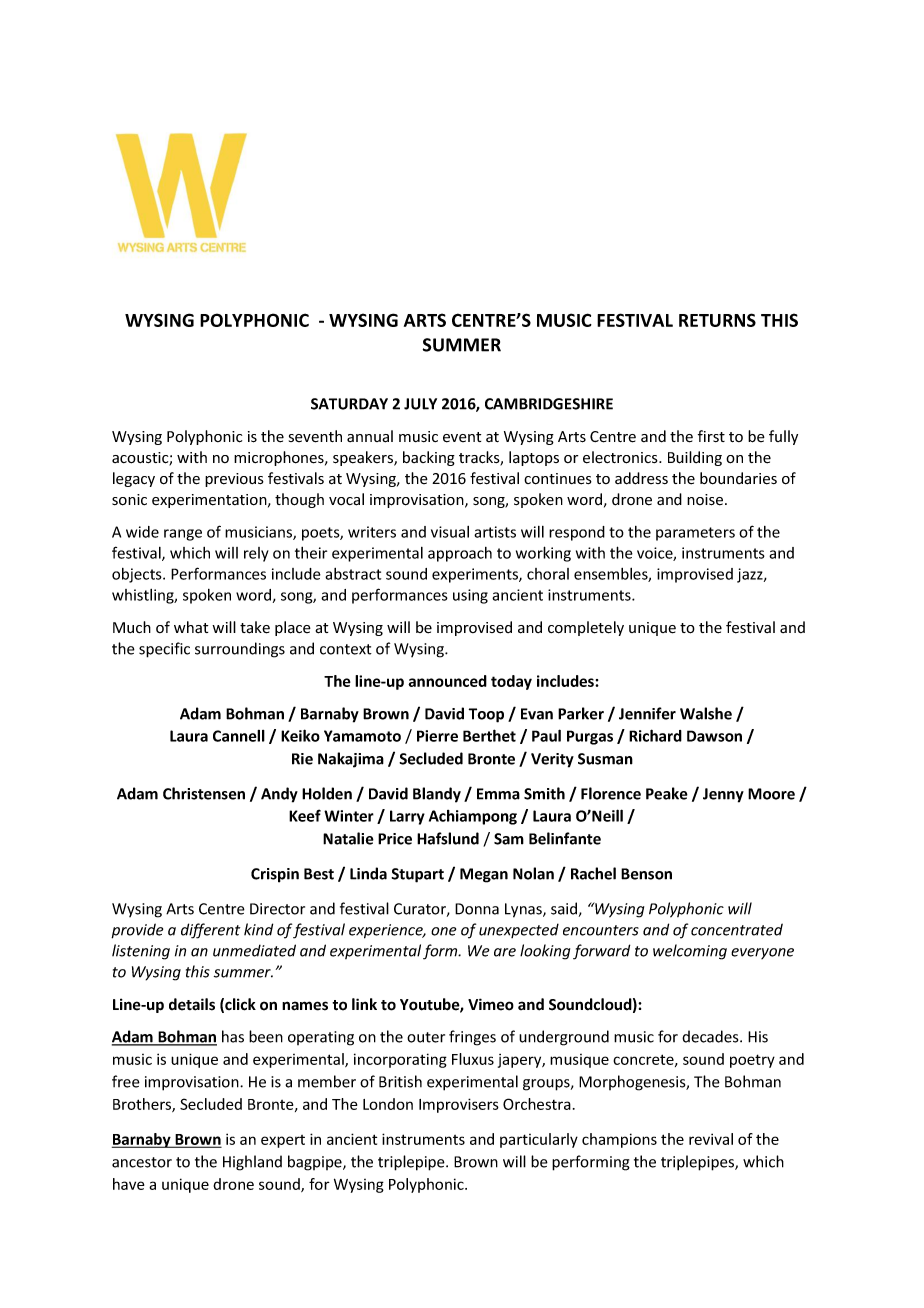 This document has width=924, height=1308. What do you see at coordinates (420, 404) in the document?
I see `JULY` at bounding box center [420, 404].
